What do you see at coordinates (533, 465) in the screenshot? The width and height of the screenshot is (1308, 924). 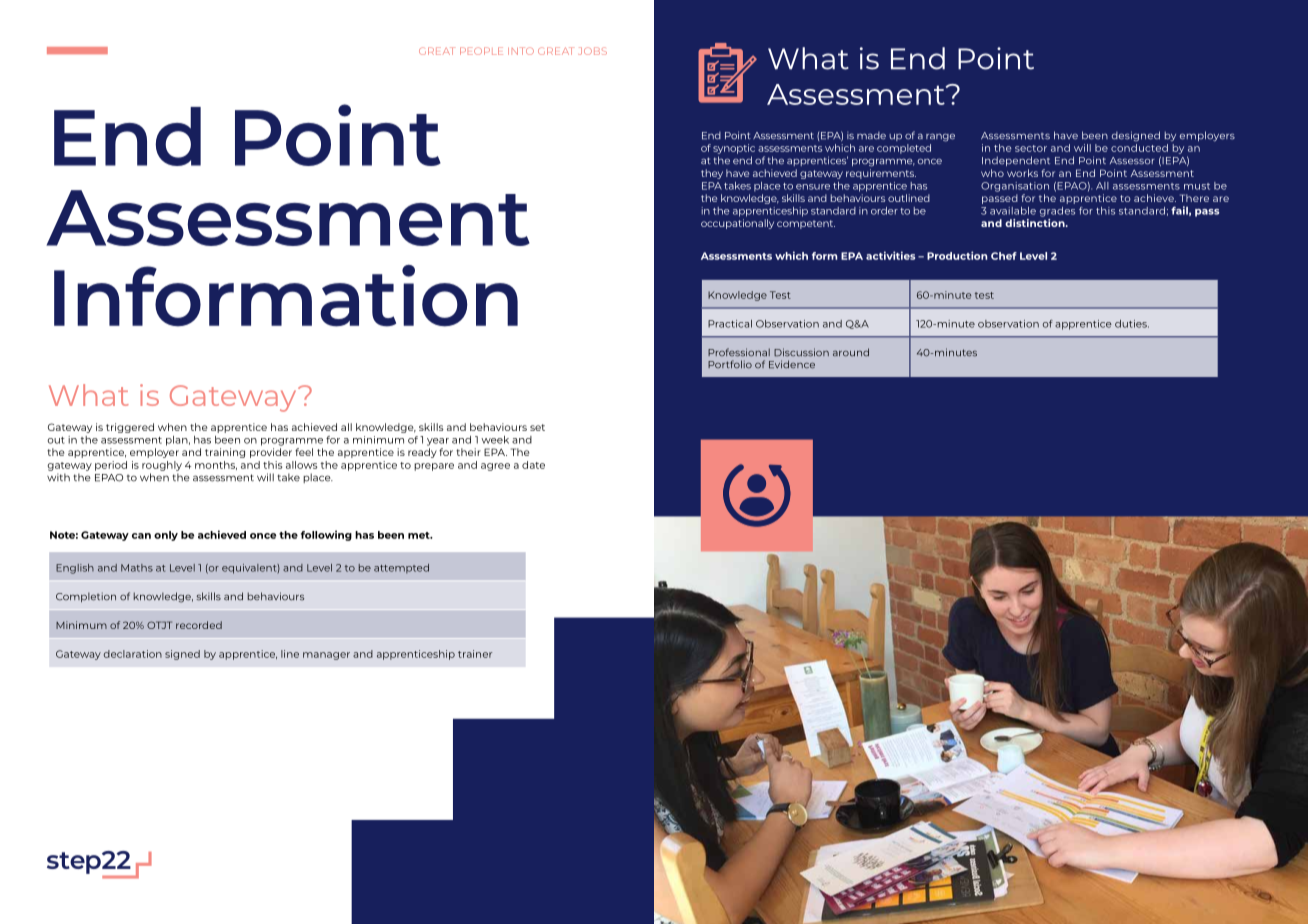 I see `date` at bounding box center [533, 465].
